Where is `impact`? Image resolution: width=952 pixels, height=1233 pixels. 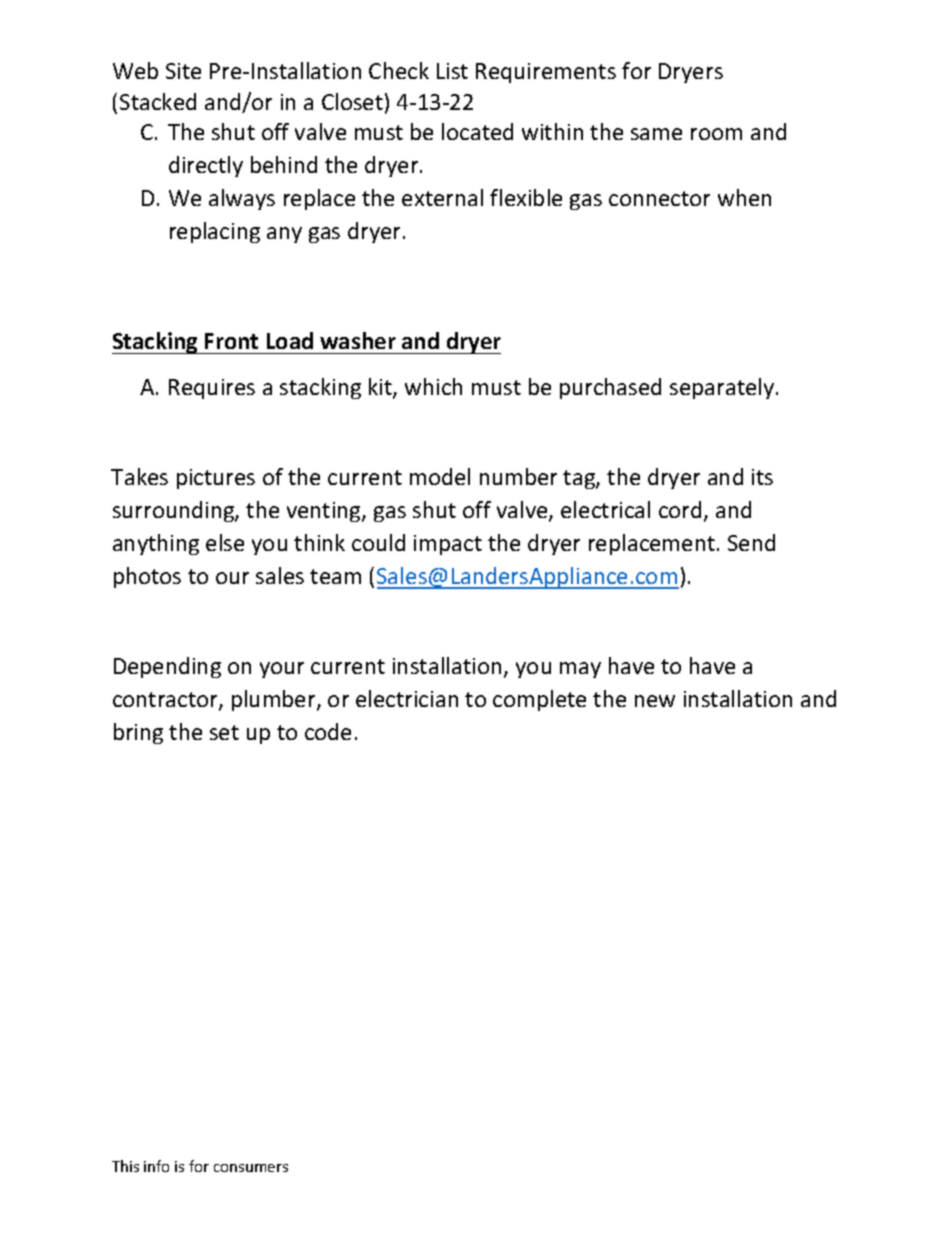
impact is located at coordinates (448, 545).
